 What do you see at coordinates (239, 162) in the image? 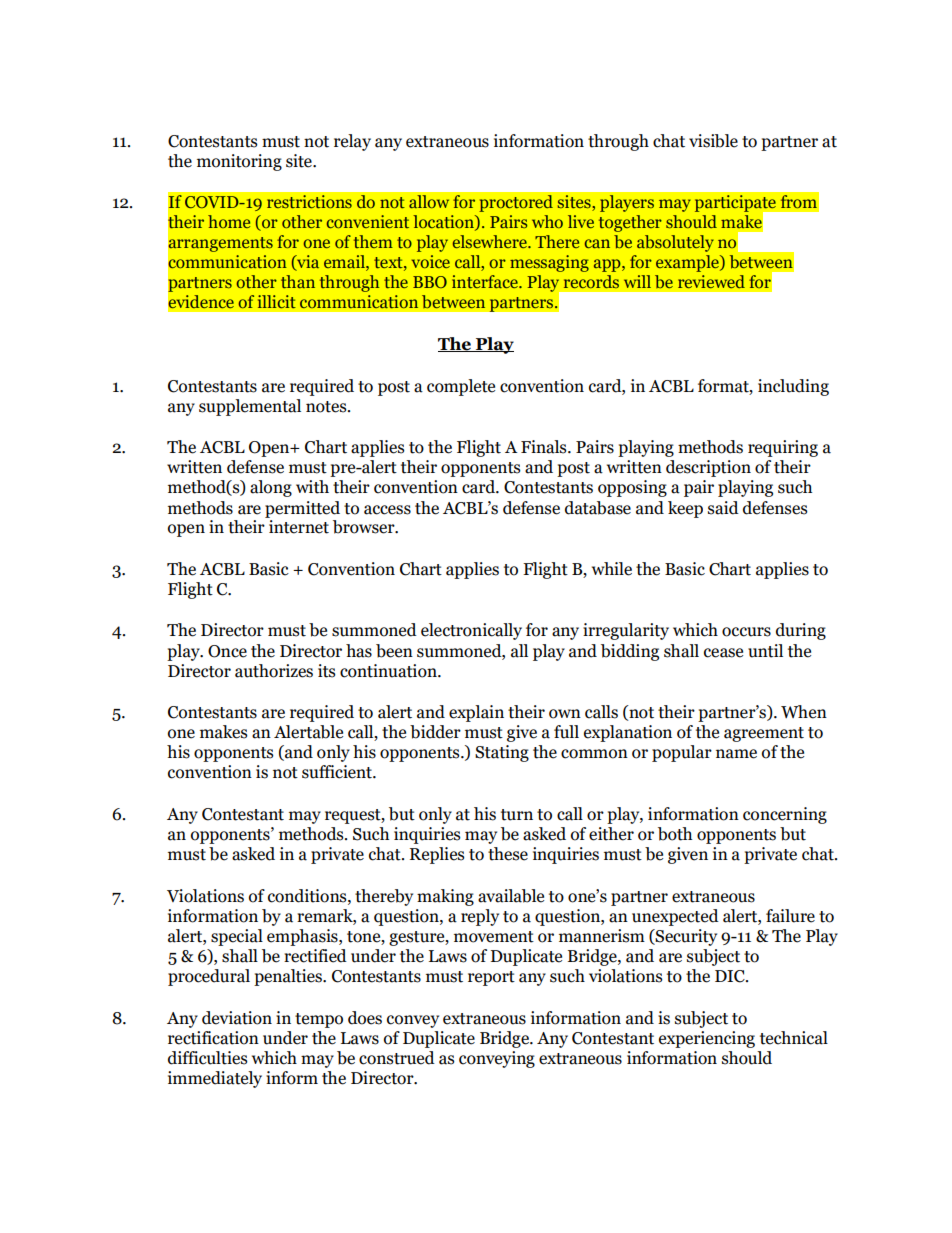
I see `monitoring` at bounding box center [239, 162].
